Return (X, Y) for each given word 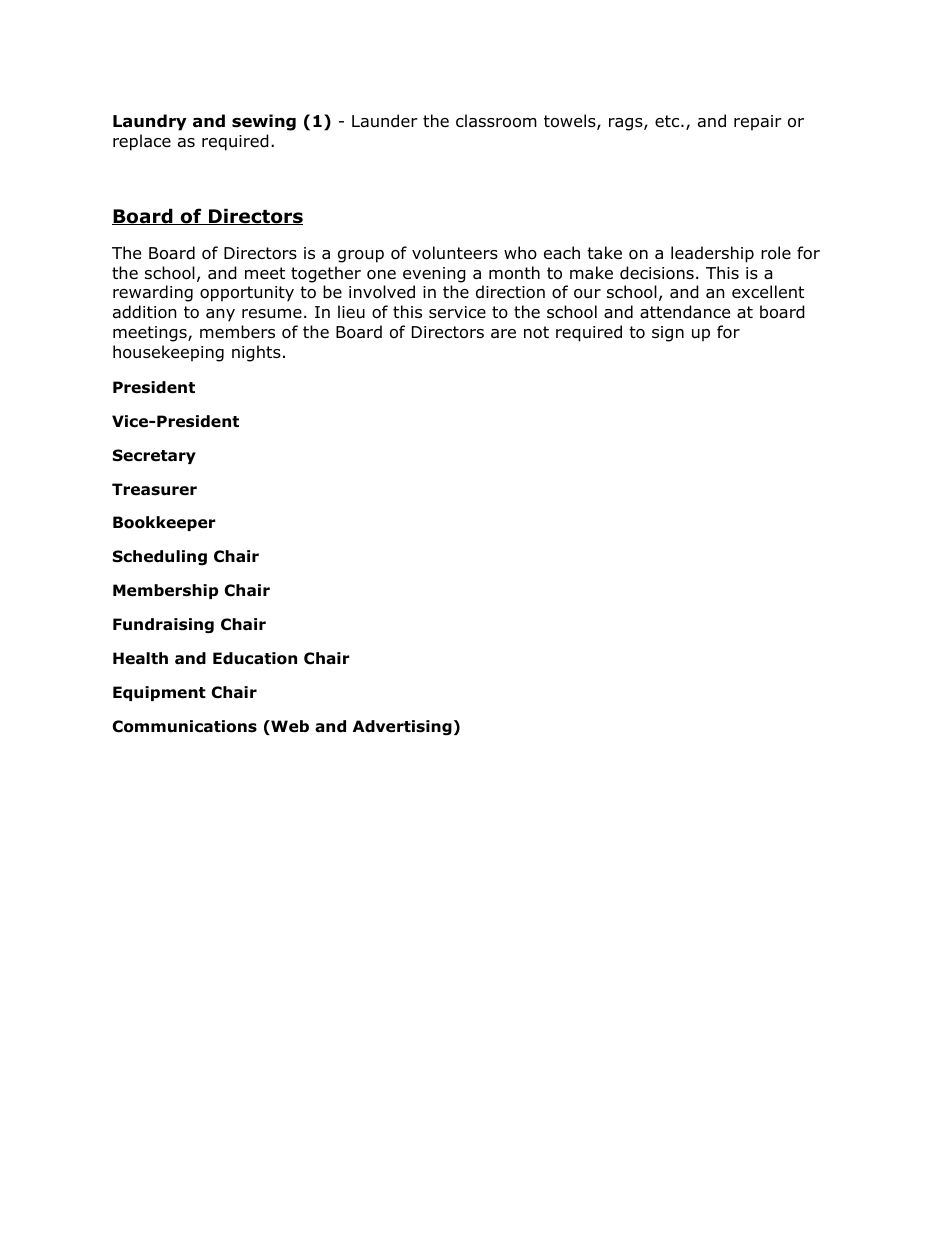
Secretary (154, 456)
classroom (496, 121)
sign (668, 334)
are (503, 334)
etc (667, 121)
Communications (185, 726)
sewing (264, 122)
